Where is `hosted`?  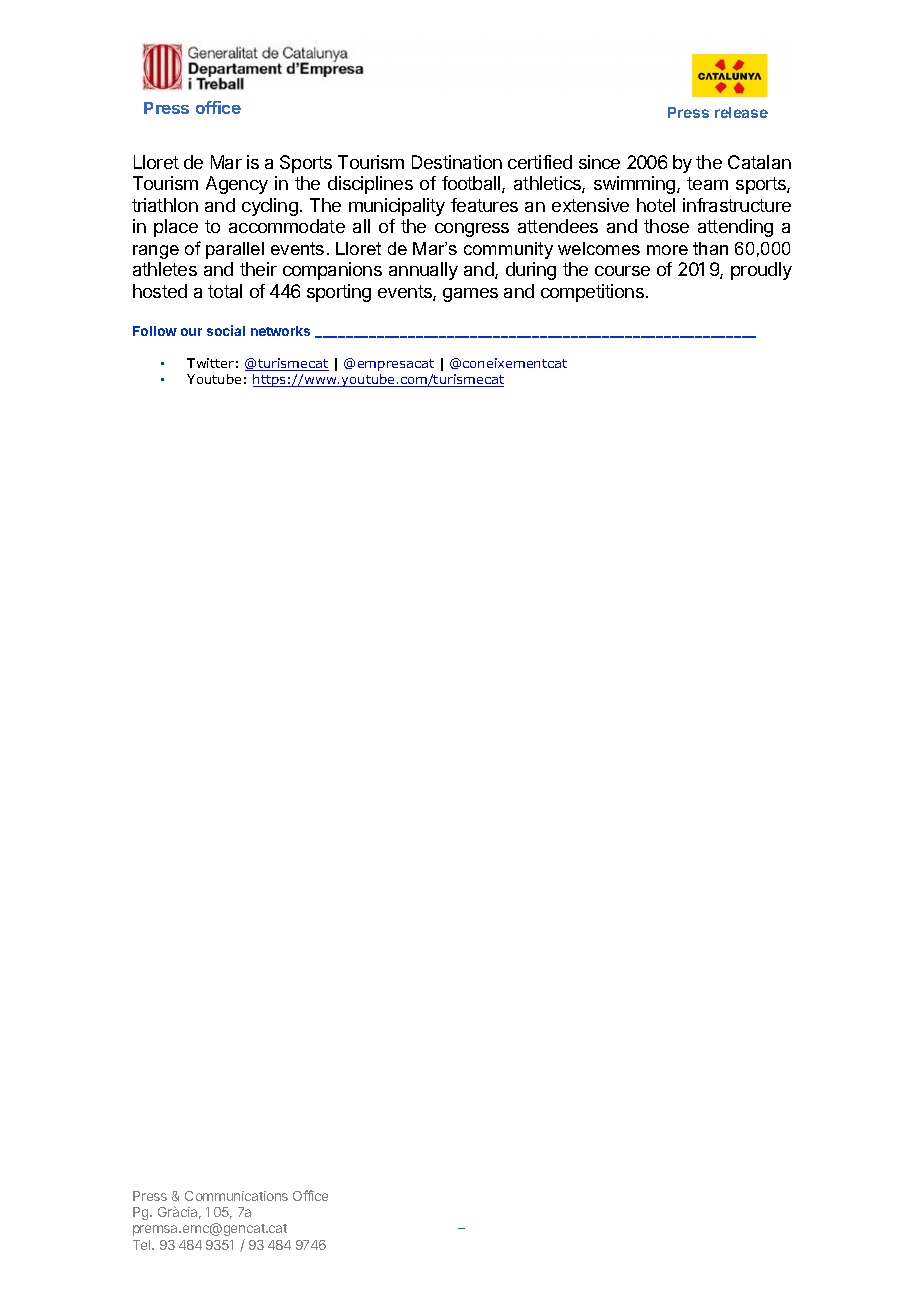
hosted is located at coordinates (160, 291).
